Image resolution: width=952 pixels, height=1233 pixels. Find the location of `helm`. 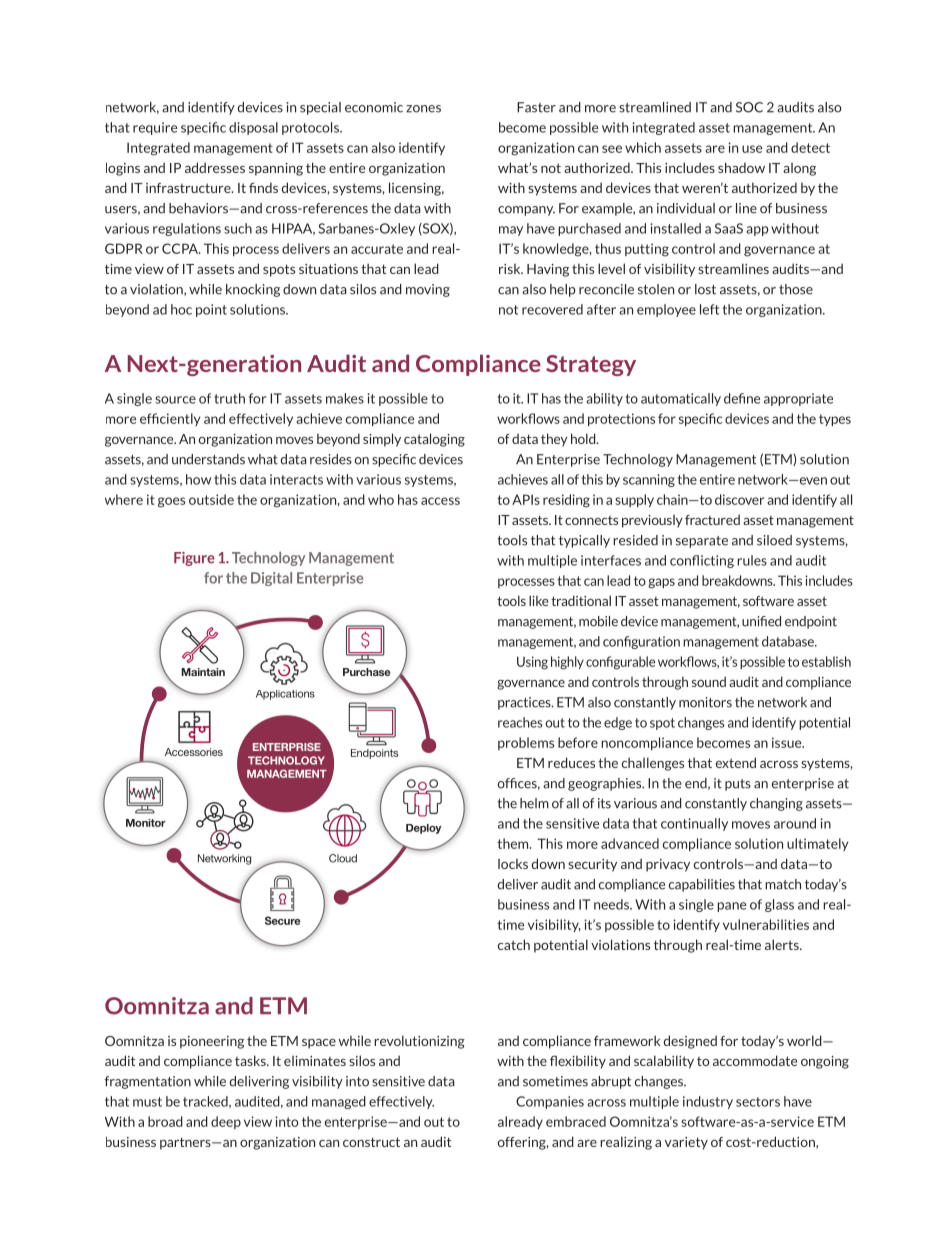

helm is located at coordinates (534, 803).
